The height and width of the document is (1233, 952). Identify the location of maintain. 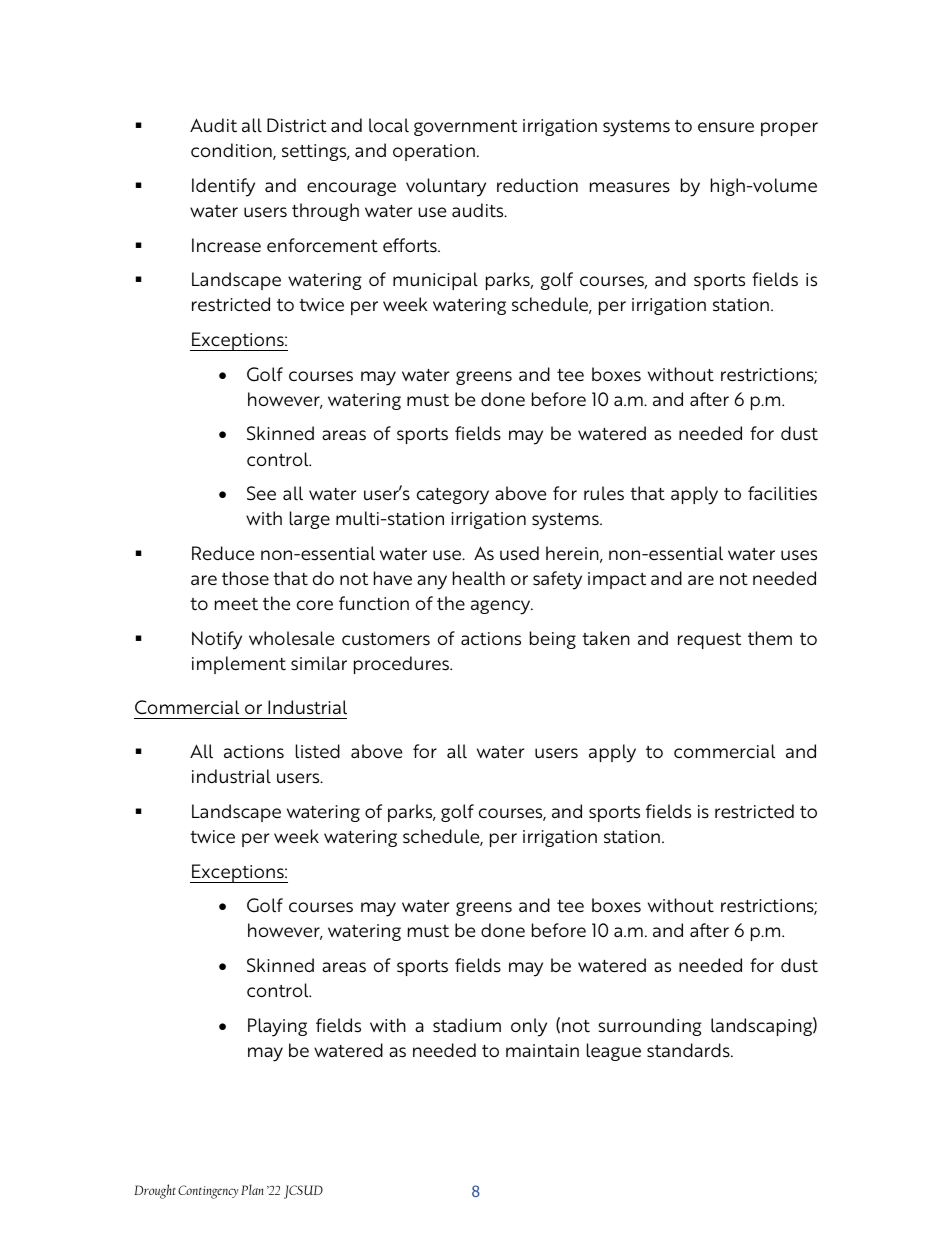
(542, 1050).
